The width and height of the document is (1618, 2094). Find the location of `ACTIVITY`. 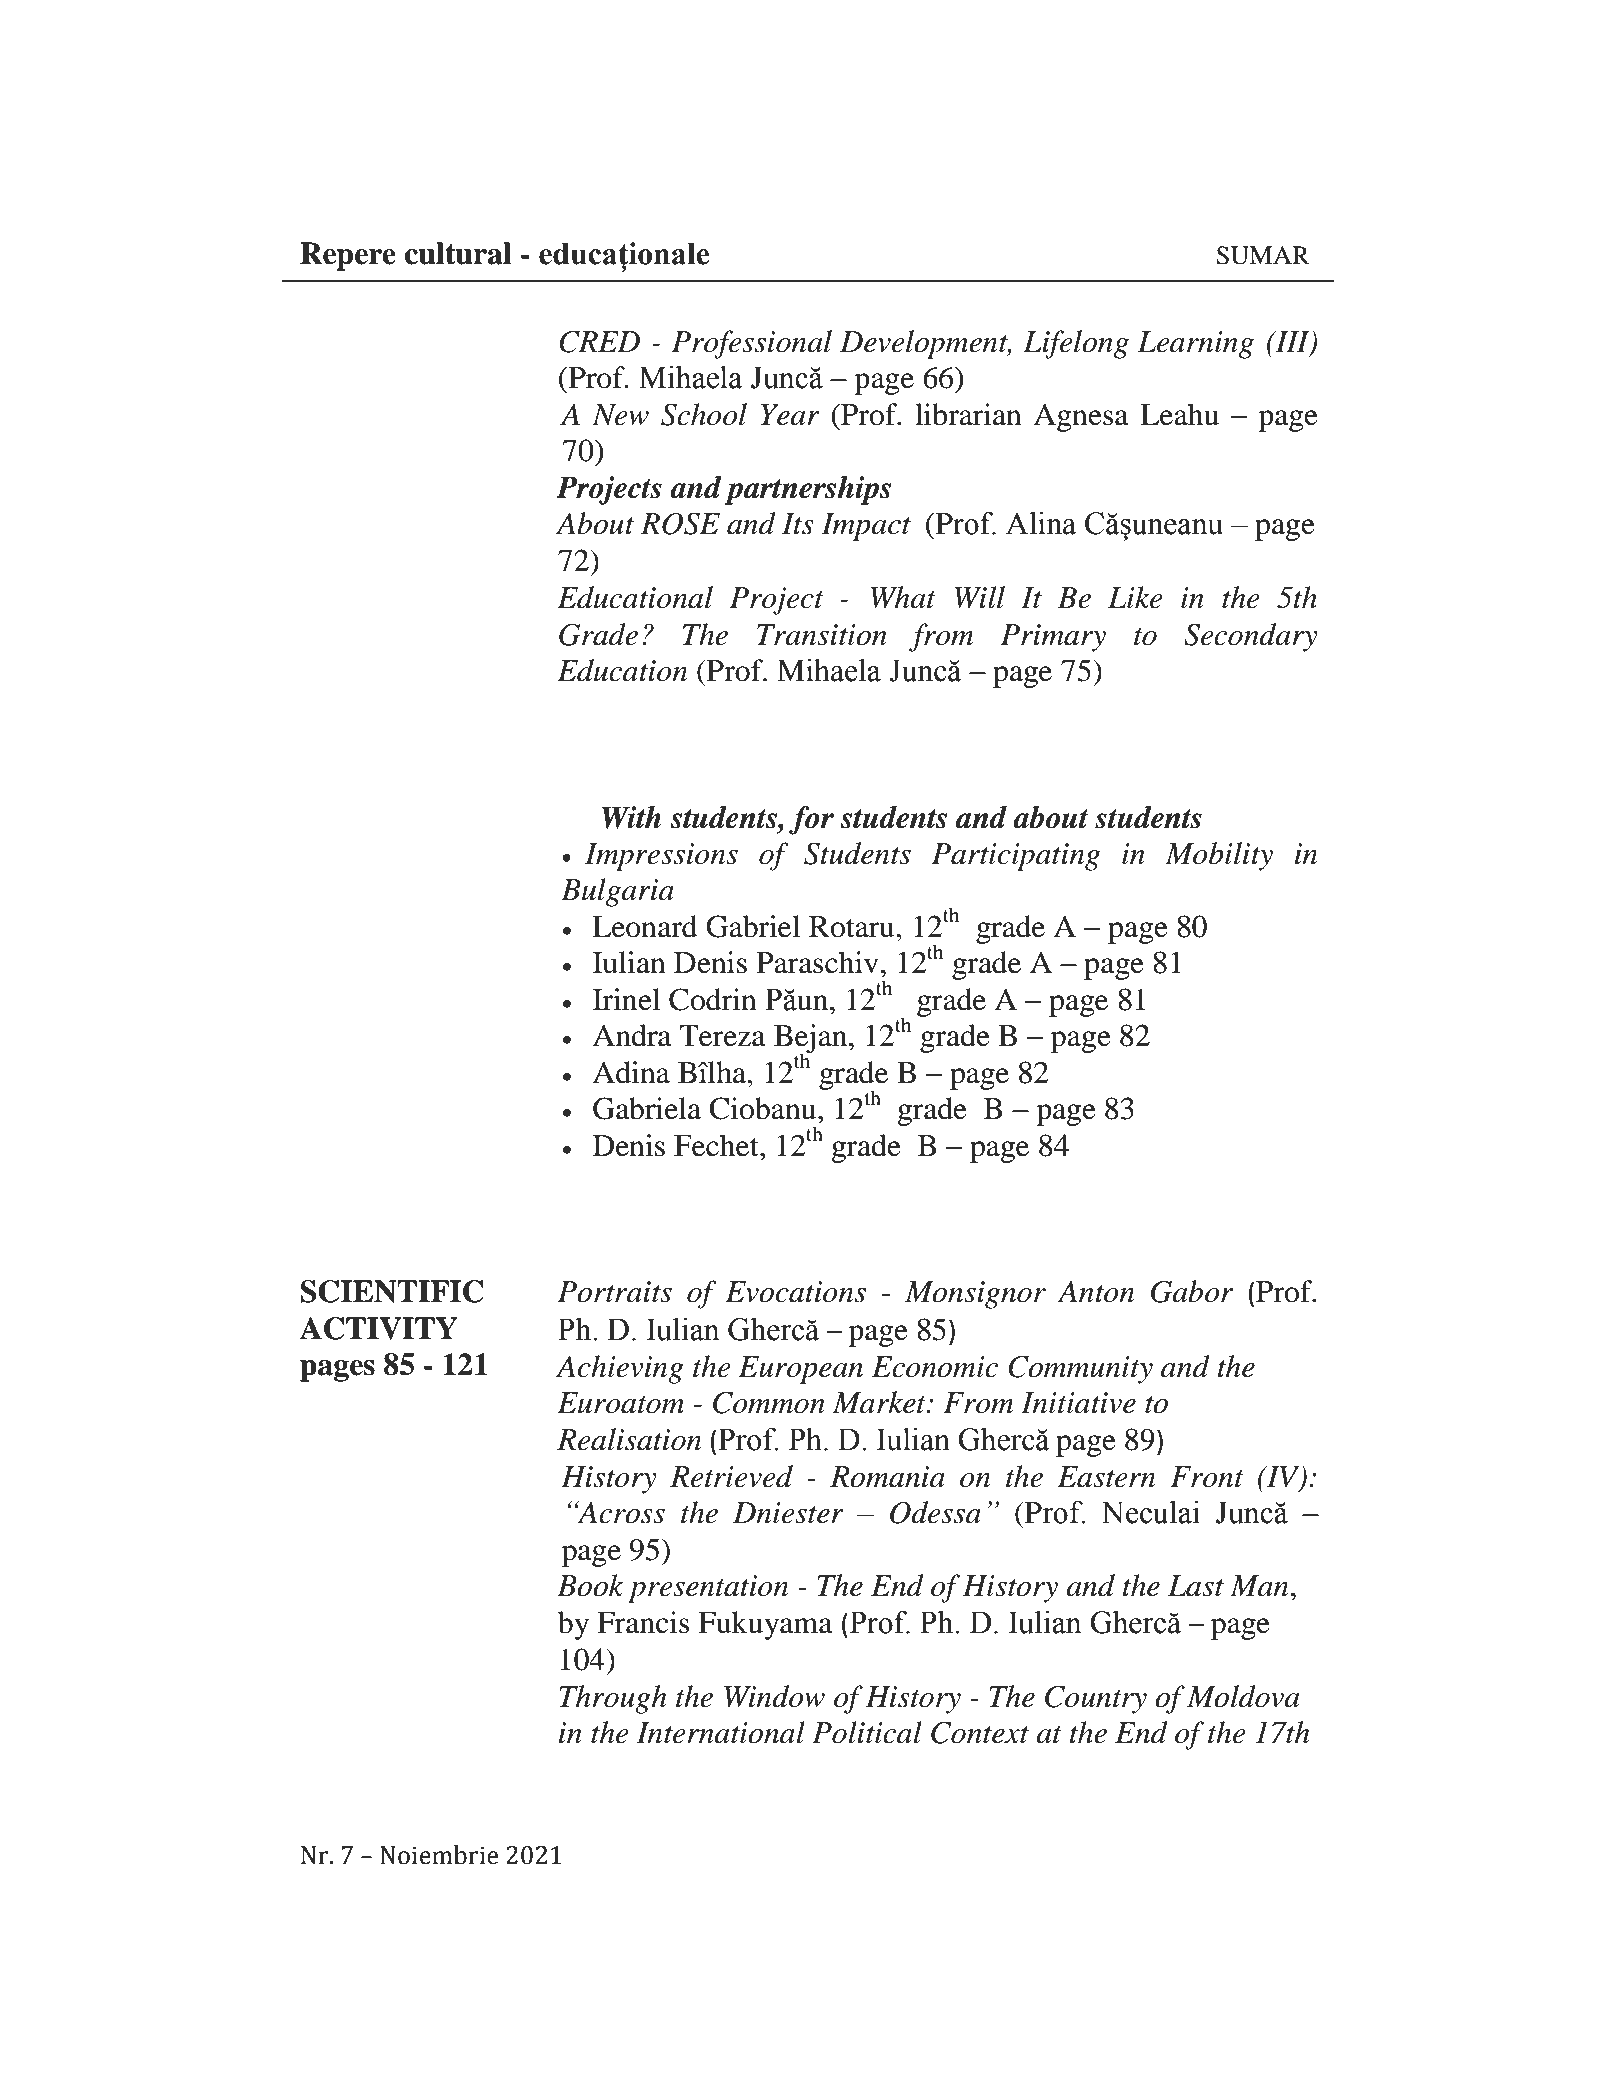

ACTIVITY is located at coordinates (379, 1328).
